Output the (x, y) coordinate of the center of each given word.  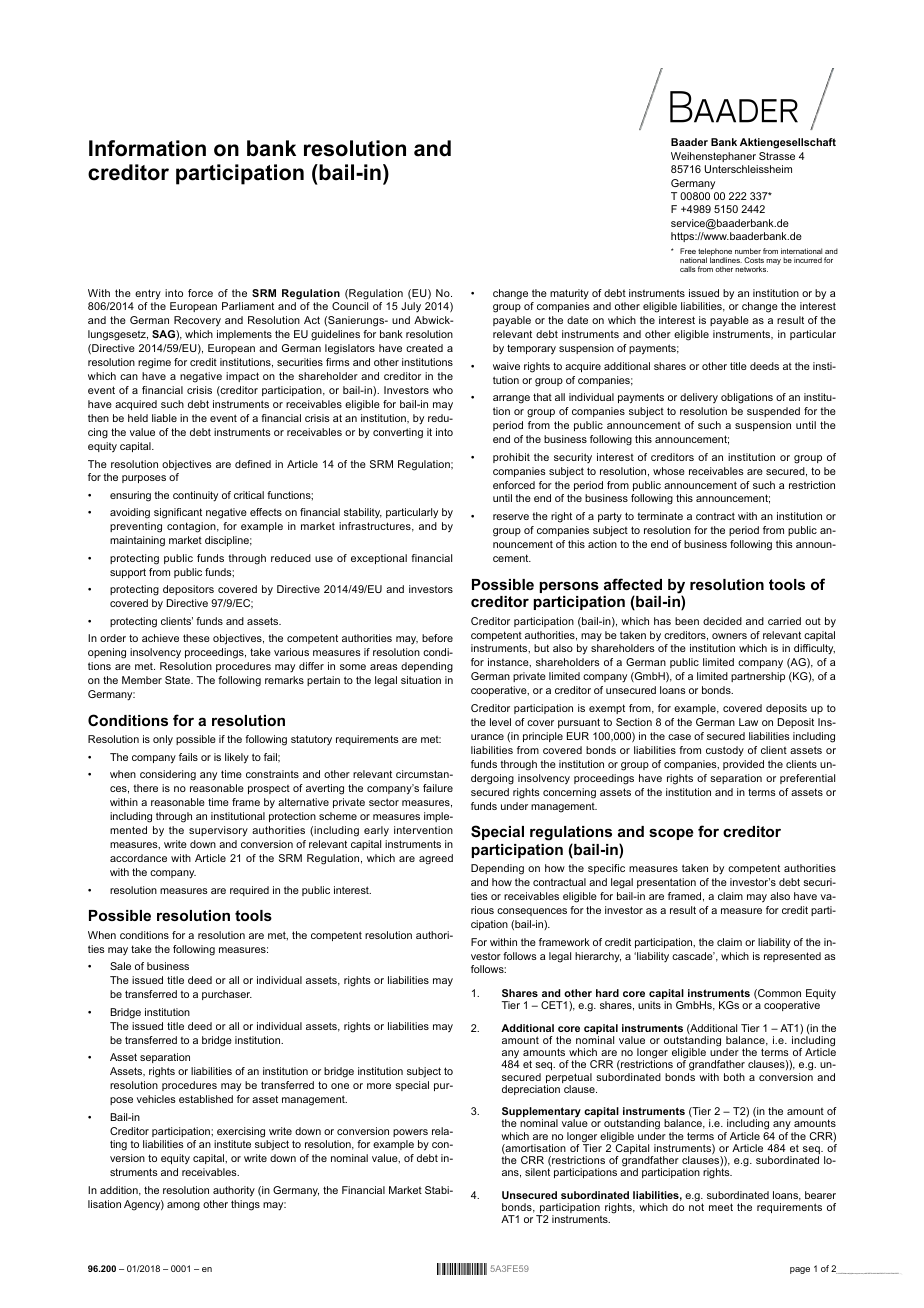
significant (178, 513)
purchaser (227, 995)
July (411, 307)
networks (751, 269)
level (500, 722)
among (183, 1206)
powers (410, 1133)
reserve (511, 517)
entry (148, 294)
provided (743, 765)
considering (168, 775)
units (649, 1005)
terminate (660, 516)
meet (721, 1207)
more (379, 1086)
